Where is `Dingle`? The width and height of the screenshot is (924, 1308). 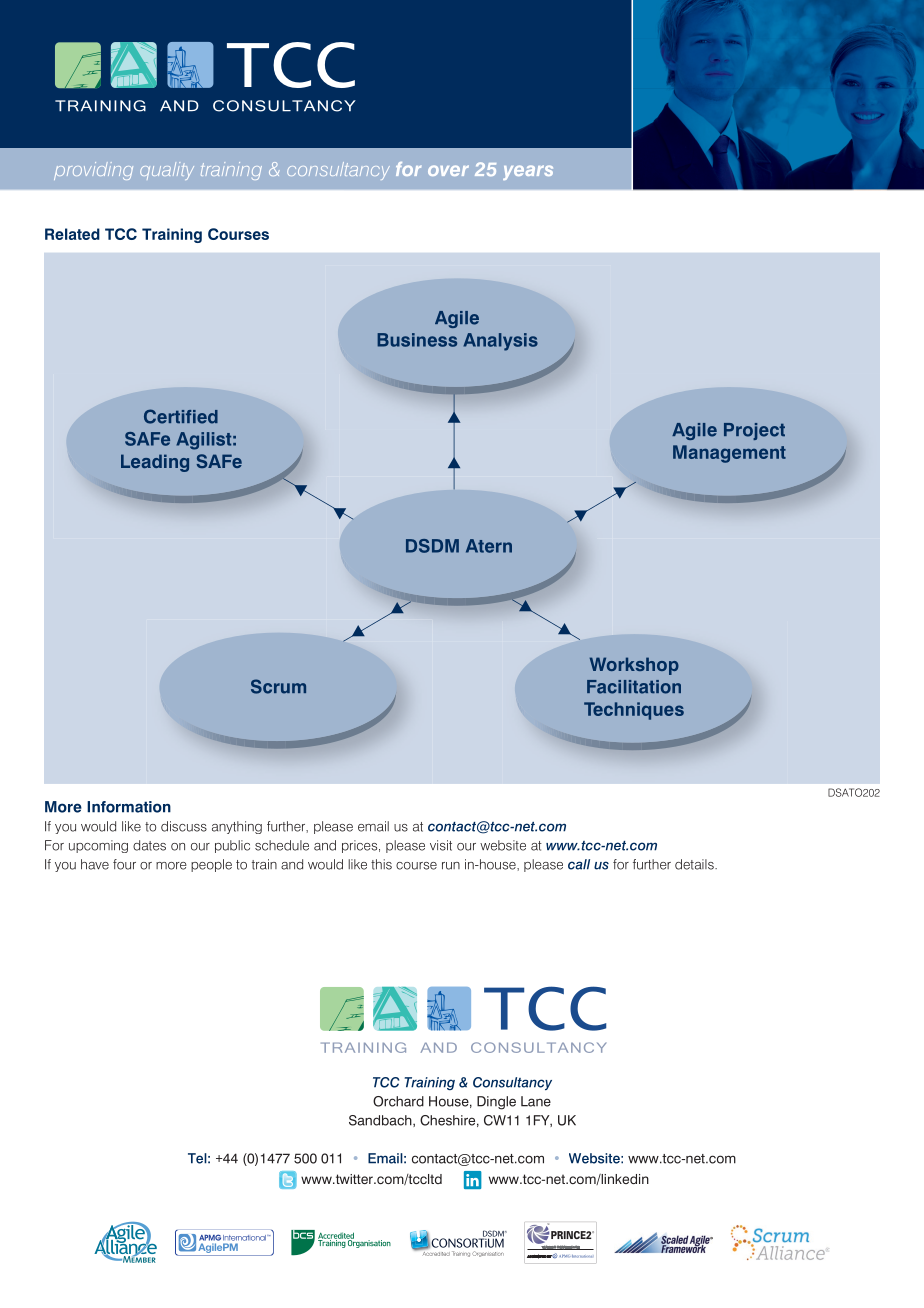
Dingle is located at coordinates (496, 1103).
